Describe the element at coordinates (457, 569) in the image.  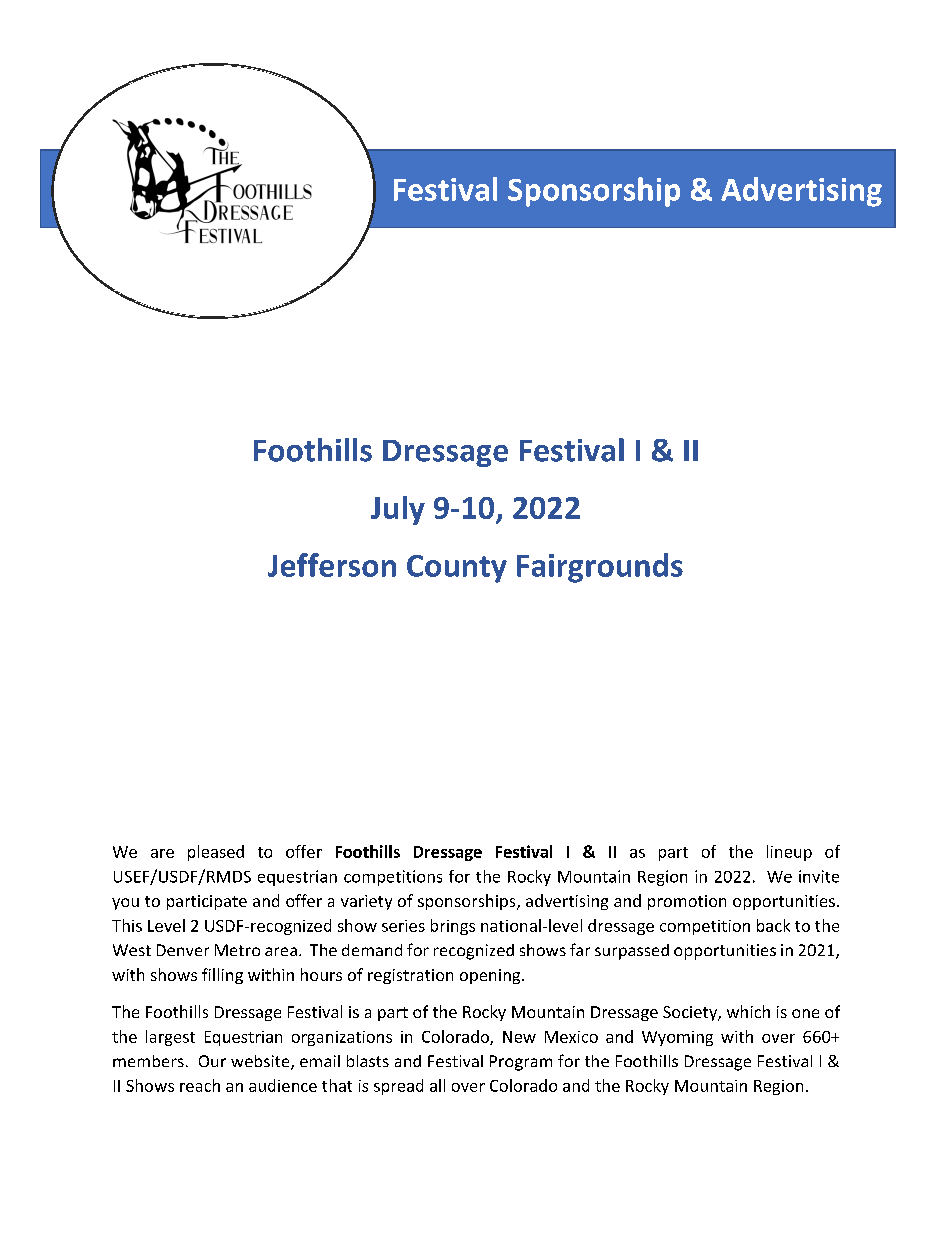
I see `County` at that location.
